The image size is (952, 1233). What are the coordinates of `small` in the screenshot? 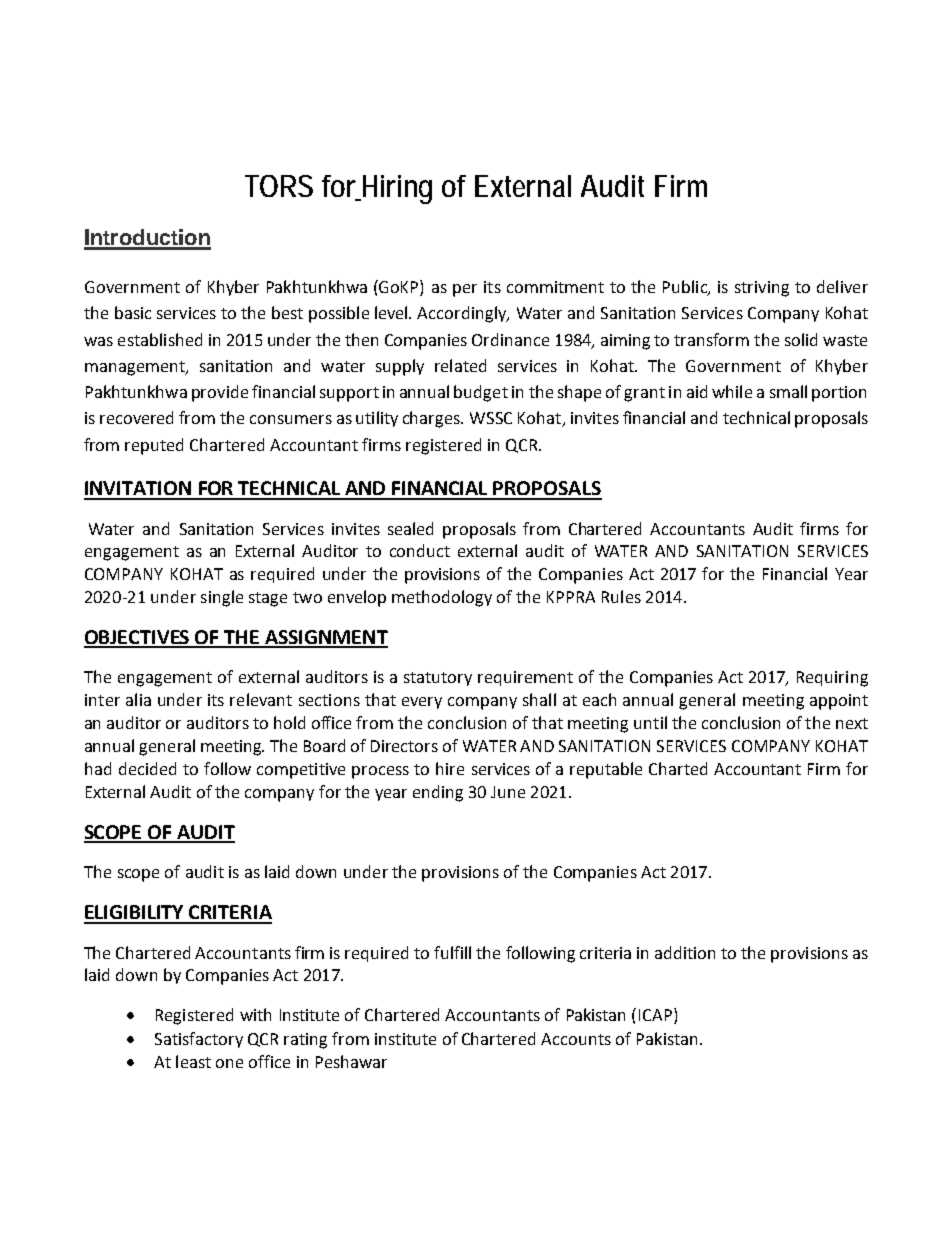 It's located at (788, 391).
